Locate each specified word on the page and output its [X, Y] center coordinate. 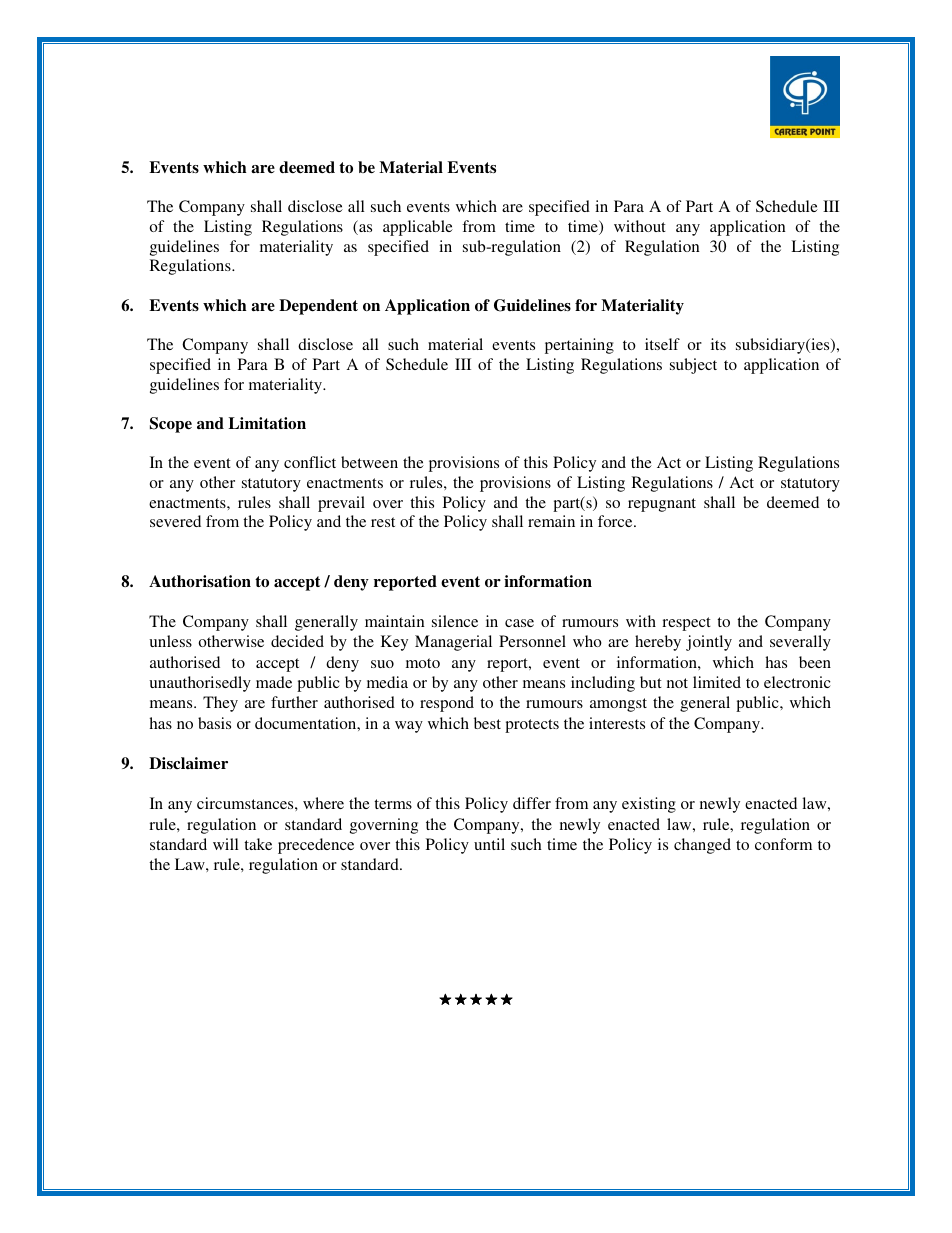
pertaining [579, 346]
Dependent [318, 307]
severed [175, 521]
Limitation [267, 423]
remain [551, 521]
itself [662, 344]
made [274, 682]
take [258, 844]
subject [693, 366]
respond [447, 704]
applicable [418, 228]
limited [717, 682]
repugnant [662, 505]
